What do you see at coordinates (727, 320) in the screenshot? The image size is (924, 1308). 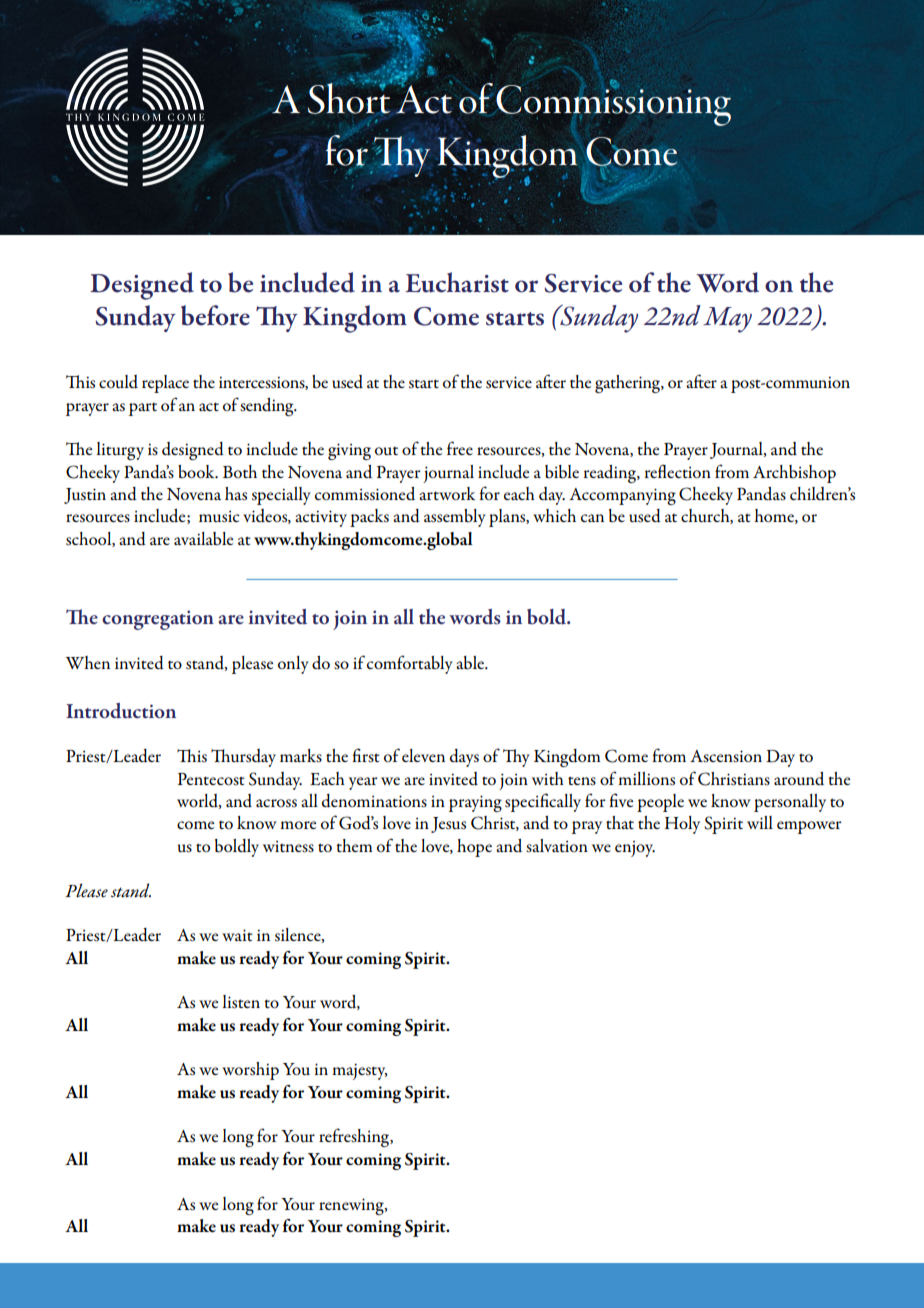 I see `May` at bounding box center [727, 320].
